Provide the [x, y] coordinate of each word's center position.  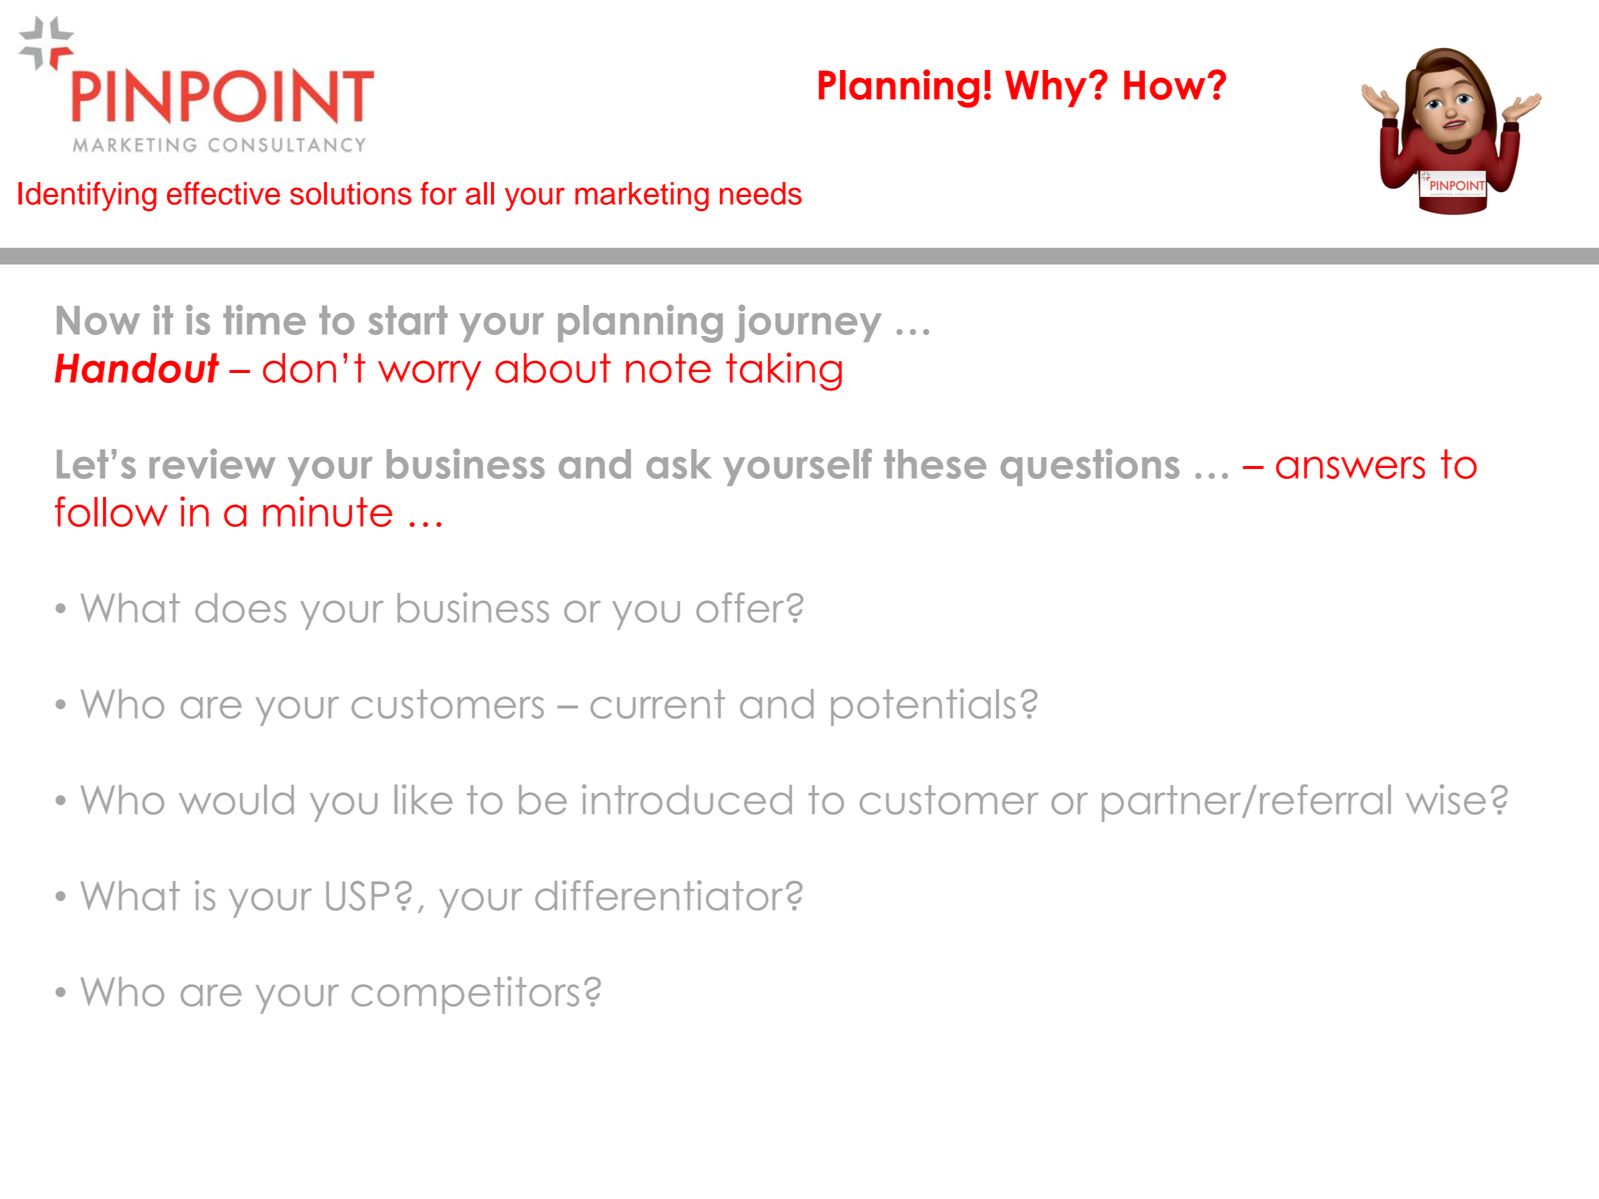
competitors [465, 995]
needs [761, 193]
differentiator [659, 895]
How [1166, 85]
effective [223, 193]
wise [1446, 799]
